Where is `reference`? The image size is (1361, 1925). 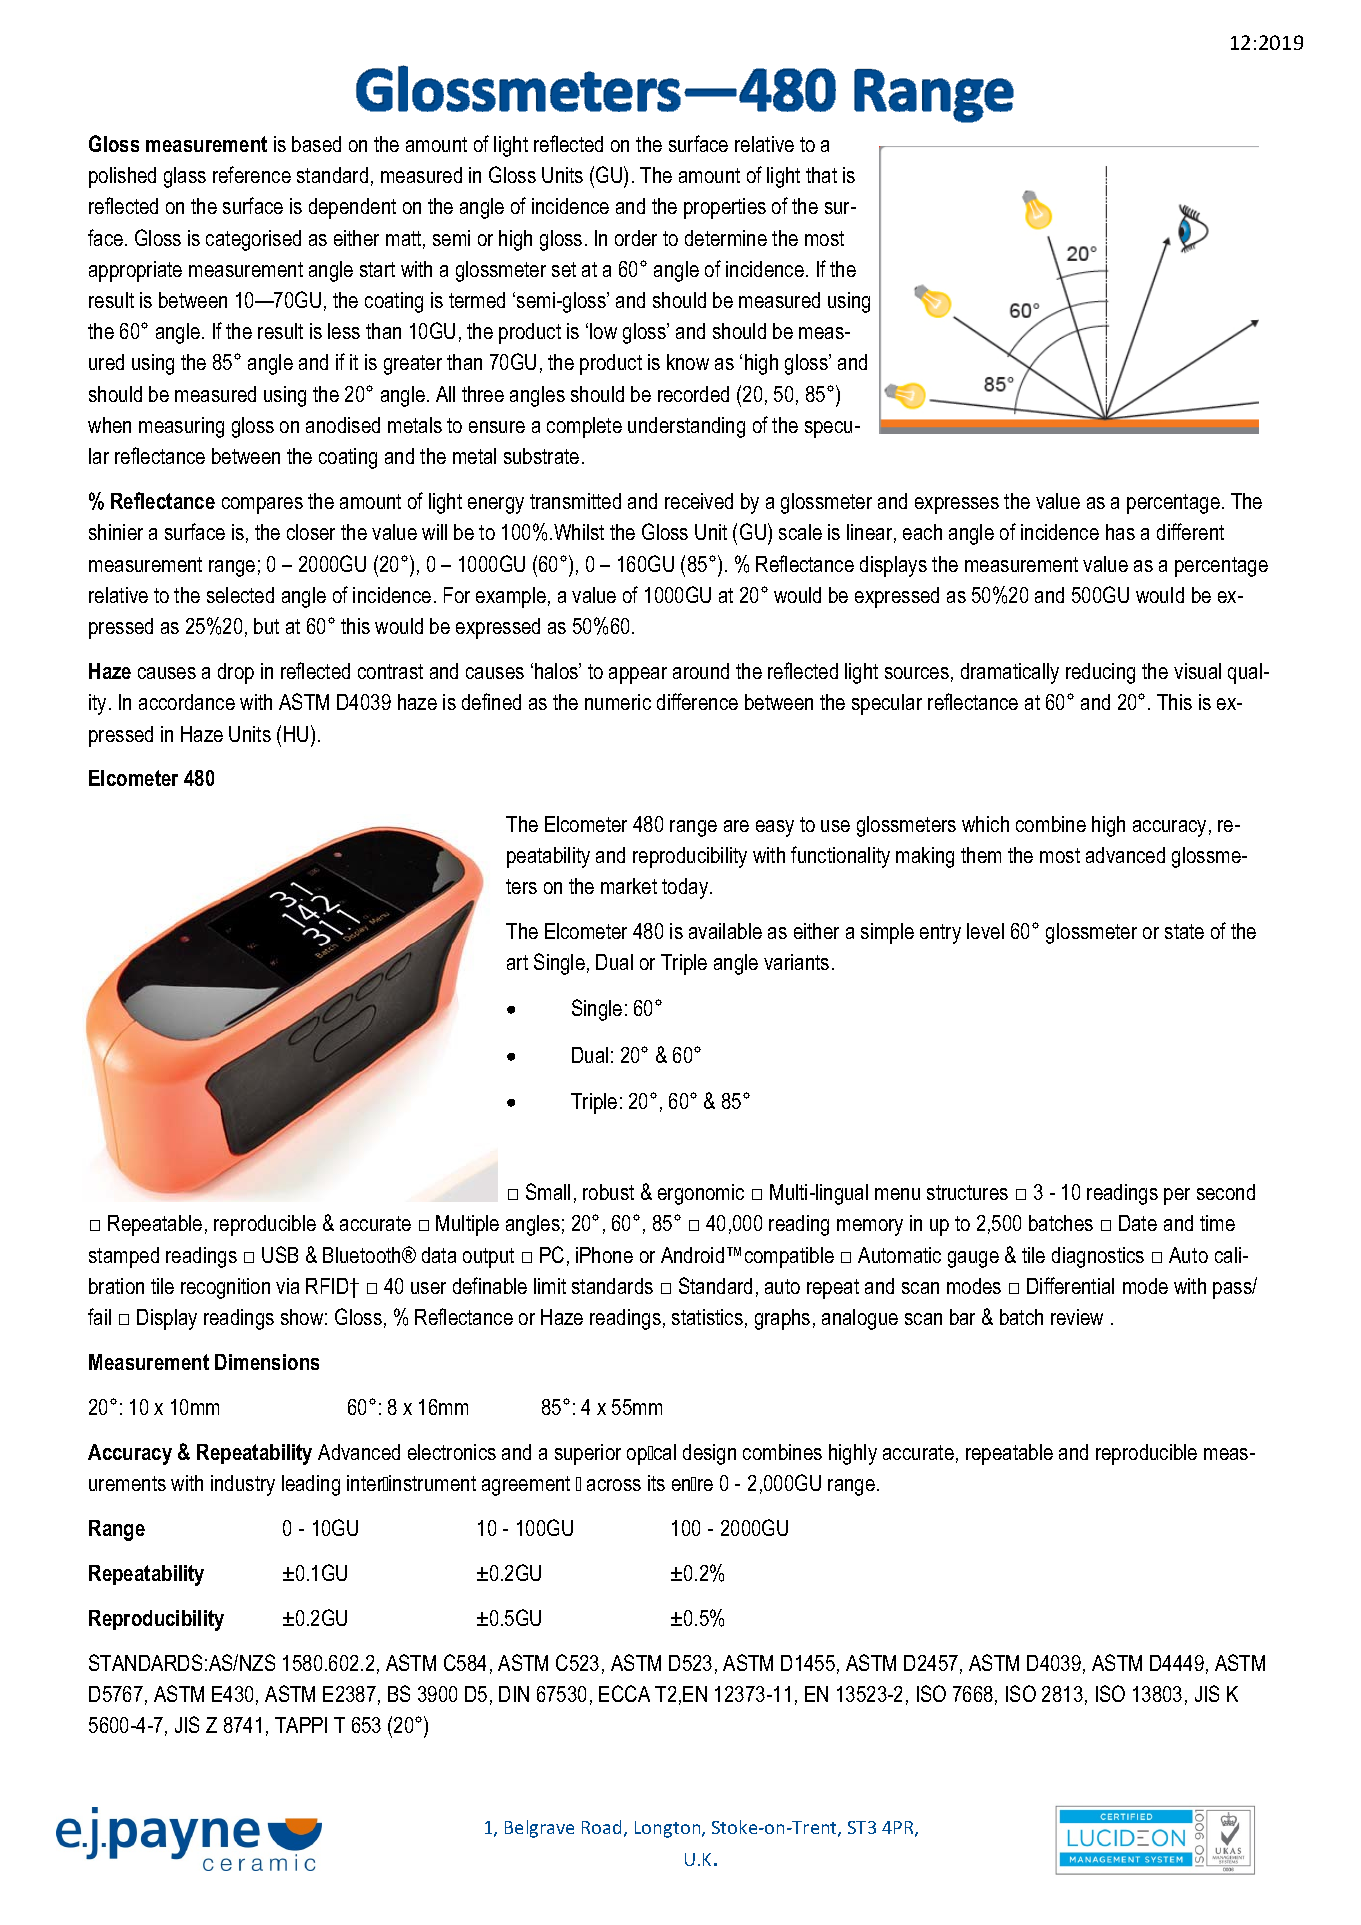
reference is located at coordinates (252, 174).
